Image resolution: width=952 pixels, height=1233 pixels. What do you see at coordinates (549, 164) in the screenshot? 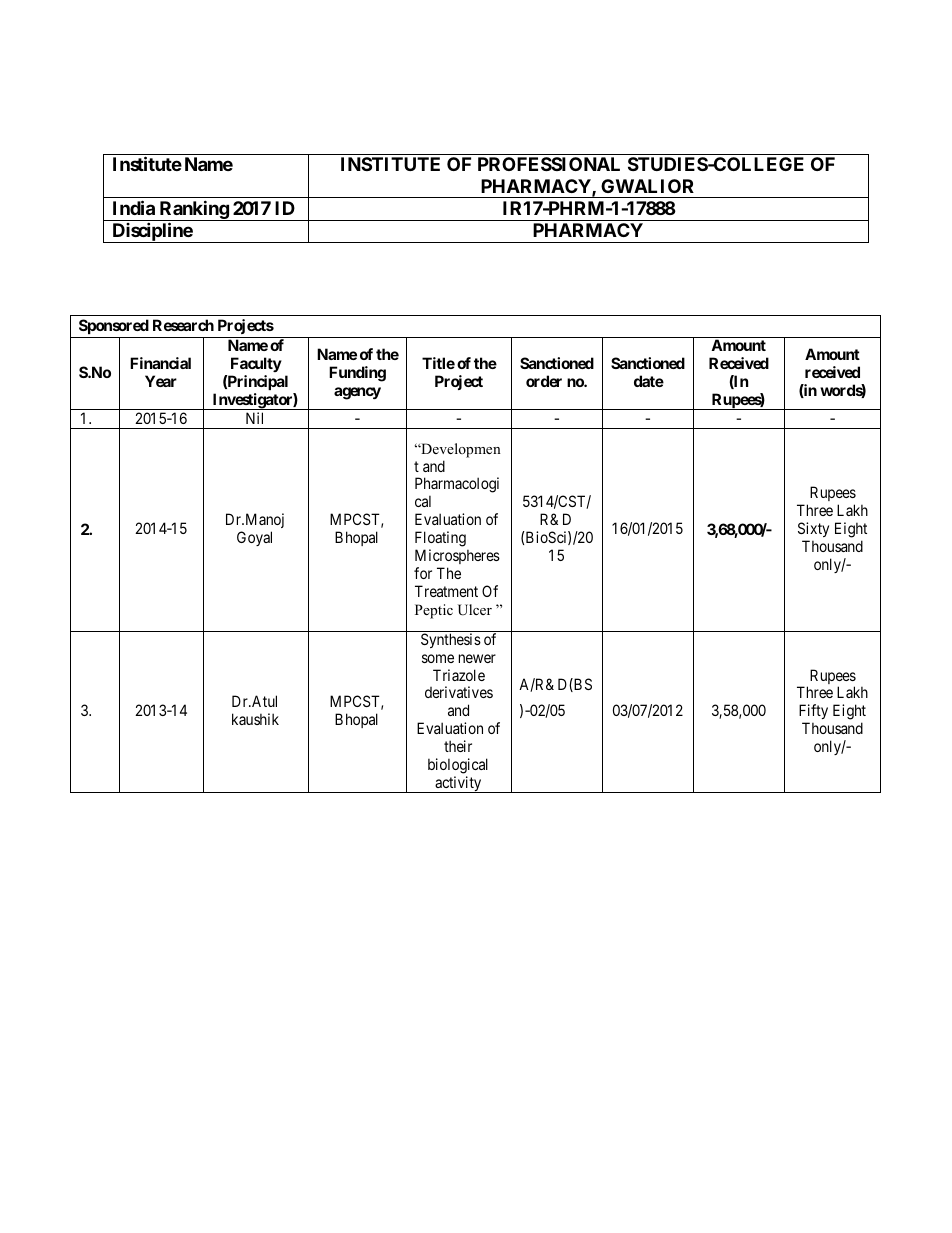
I see `PROFESSIONAL` at bounding box center [549, 164].
